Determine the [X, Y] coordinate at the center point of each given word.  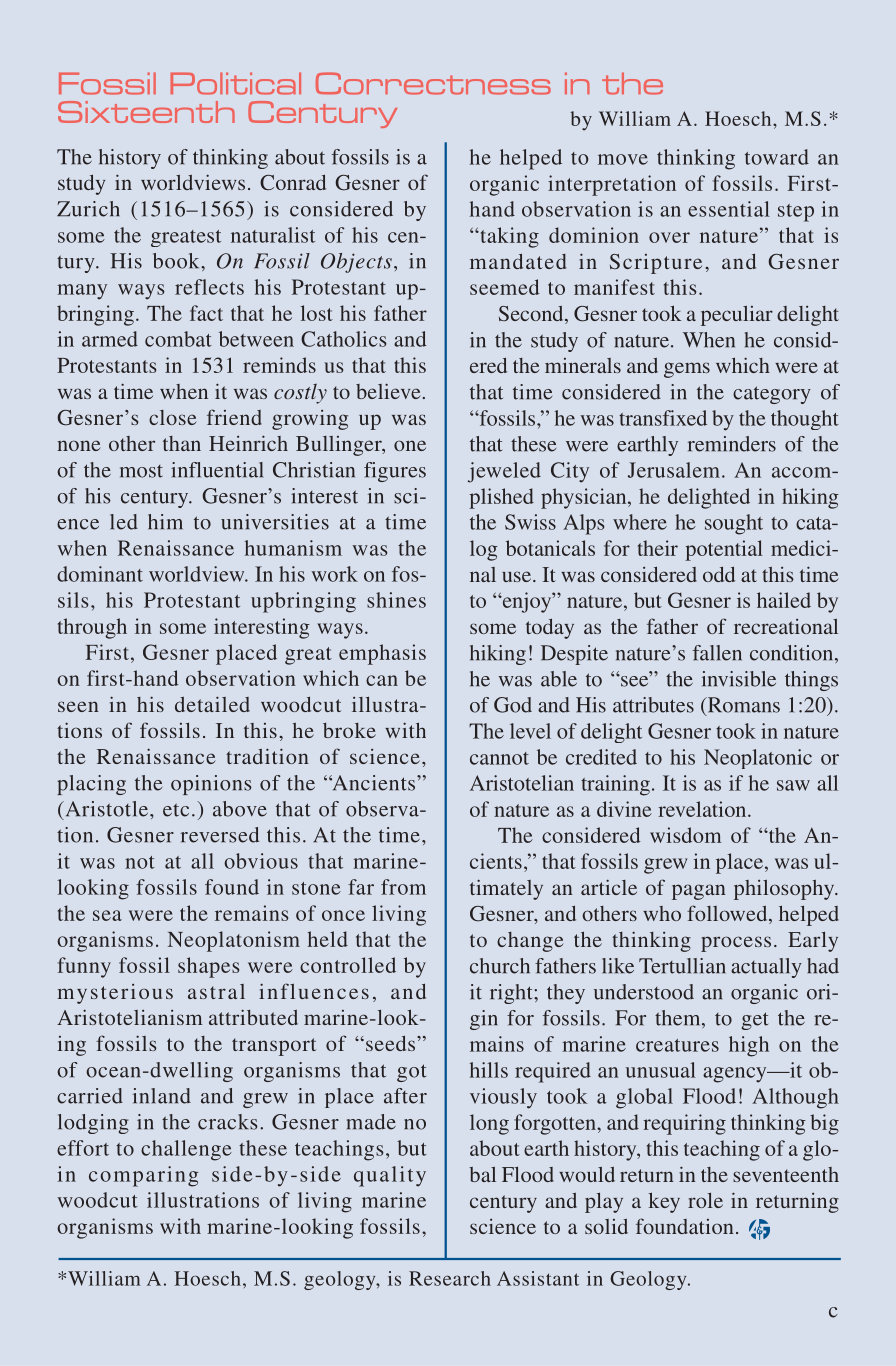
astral [216, 991]
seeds [392, 1043]
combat [178, 339]
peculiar [737, 316]
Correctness [433, 83]
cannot [499, 758]
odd [719, 574]
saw [793, 785]
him [165, 521]
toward [777, 157]
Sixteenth [146, 112]
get [755, 1021]
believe [388, 391]
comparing [143, 1176]
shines [396, 600]
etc [176, 810]
